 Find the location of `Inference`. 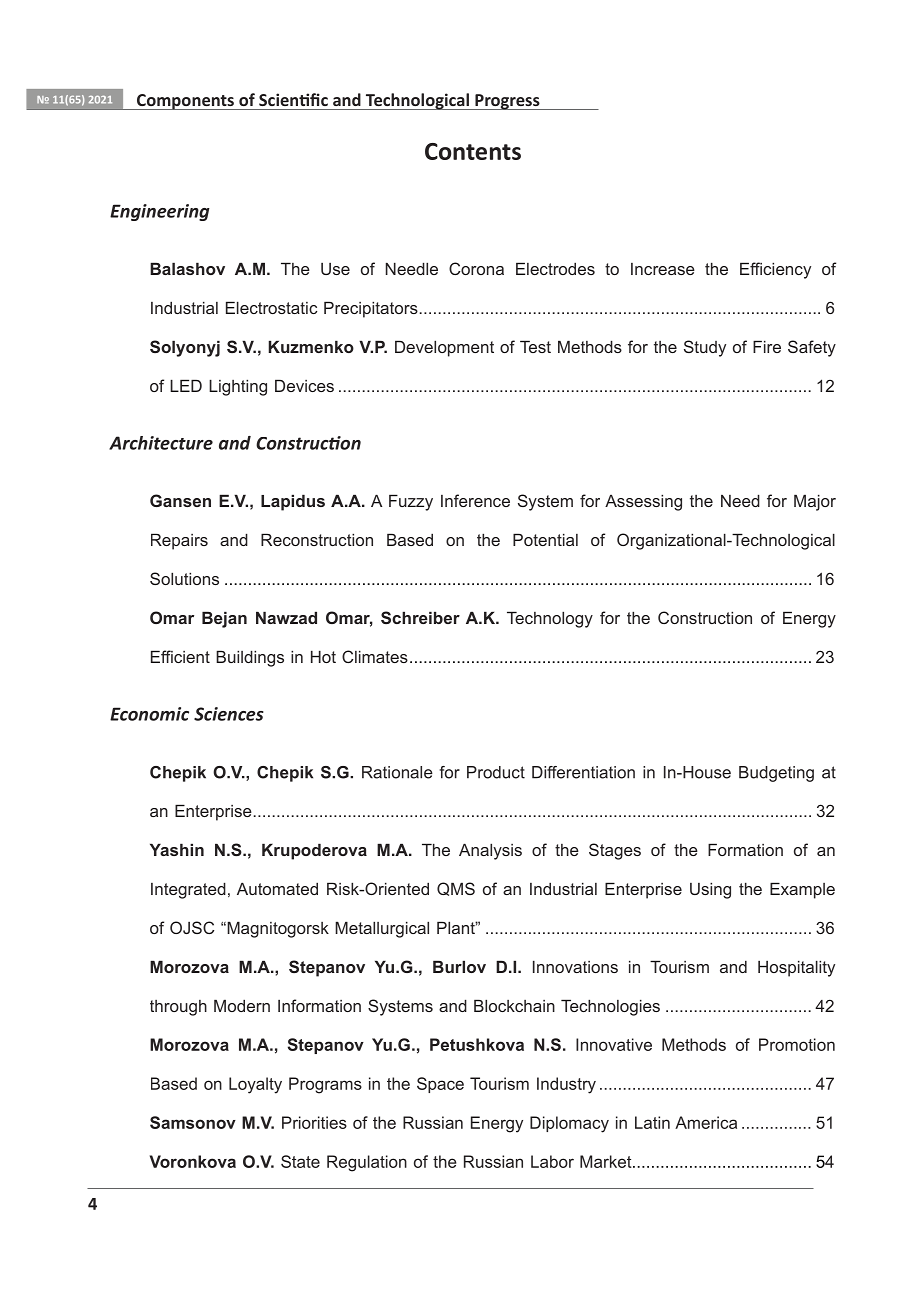

Inference is located at coordinates (475, 500).
